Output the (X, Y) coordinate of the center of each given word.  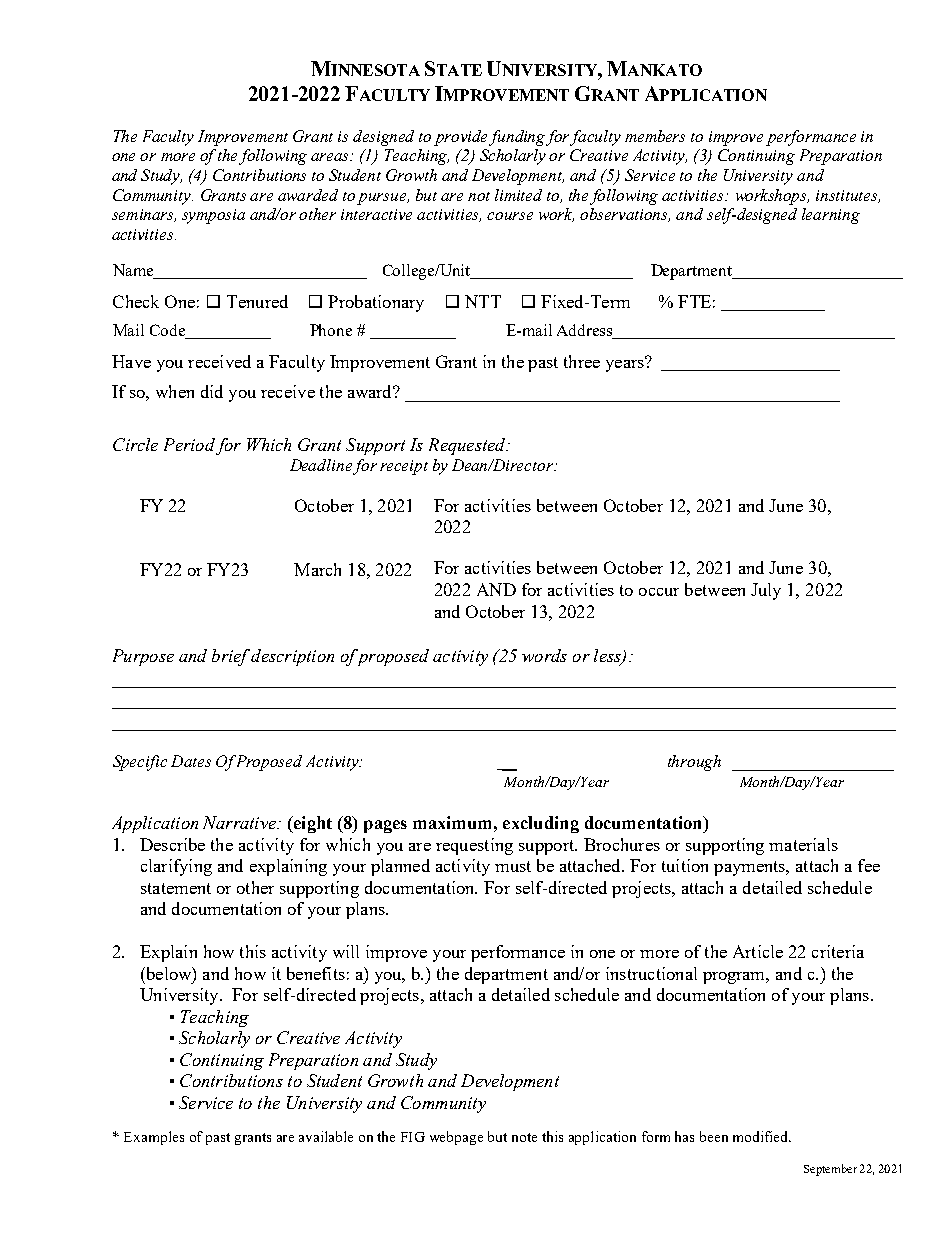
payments (751, 868)
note (524, 1137)
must (513, 866)
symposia (213, 216)
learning (831, 216)
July (766, 591)
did (212, 391)
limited (518, 195)
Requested (468, 446)
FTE (694, 301)
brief (231, 657)
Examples (154, 1138)
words (544, 655)
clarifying (176, 867)
